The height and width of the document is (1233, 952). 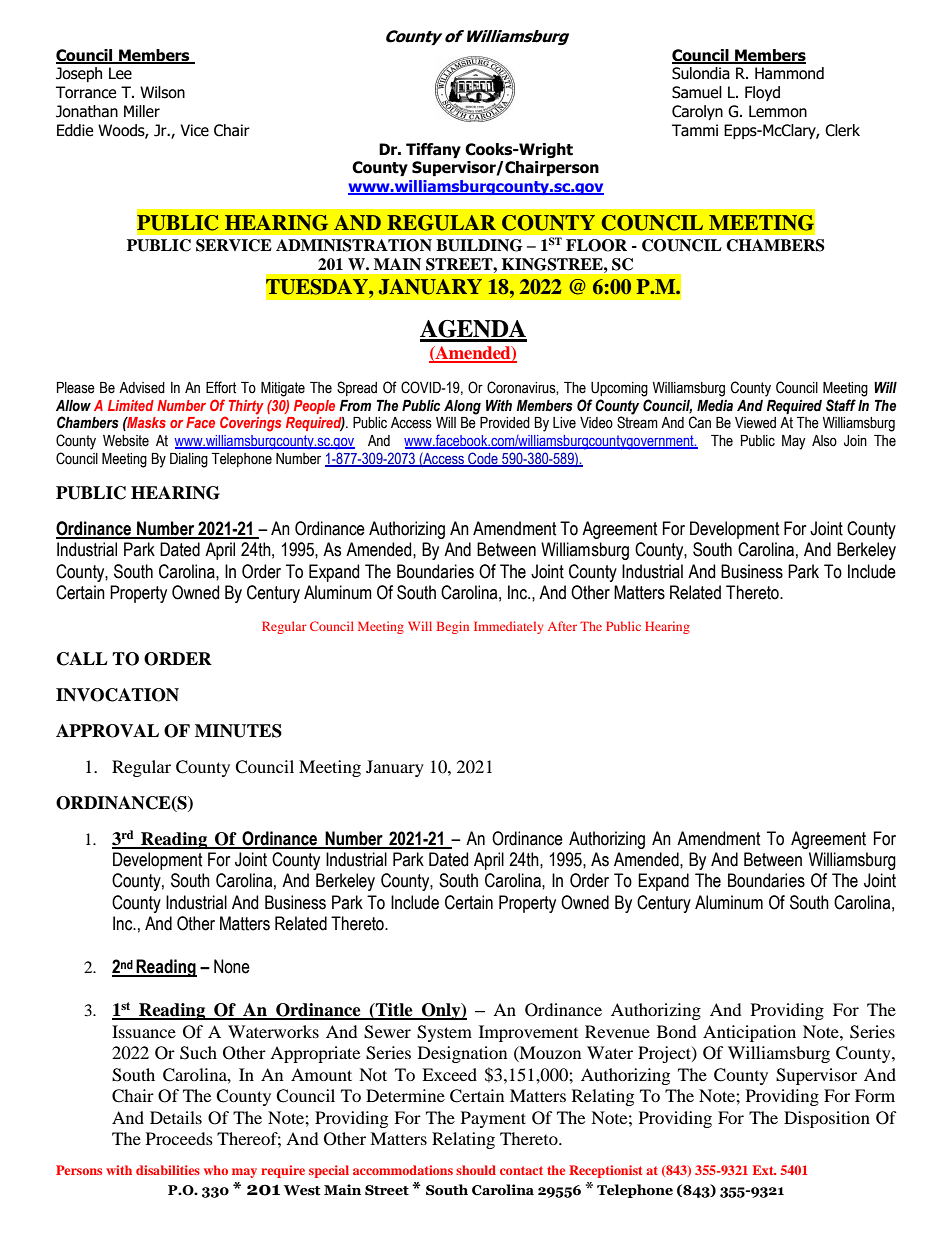 I want to click on CALL, so click(x=82, y=659).
